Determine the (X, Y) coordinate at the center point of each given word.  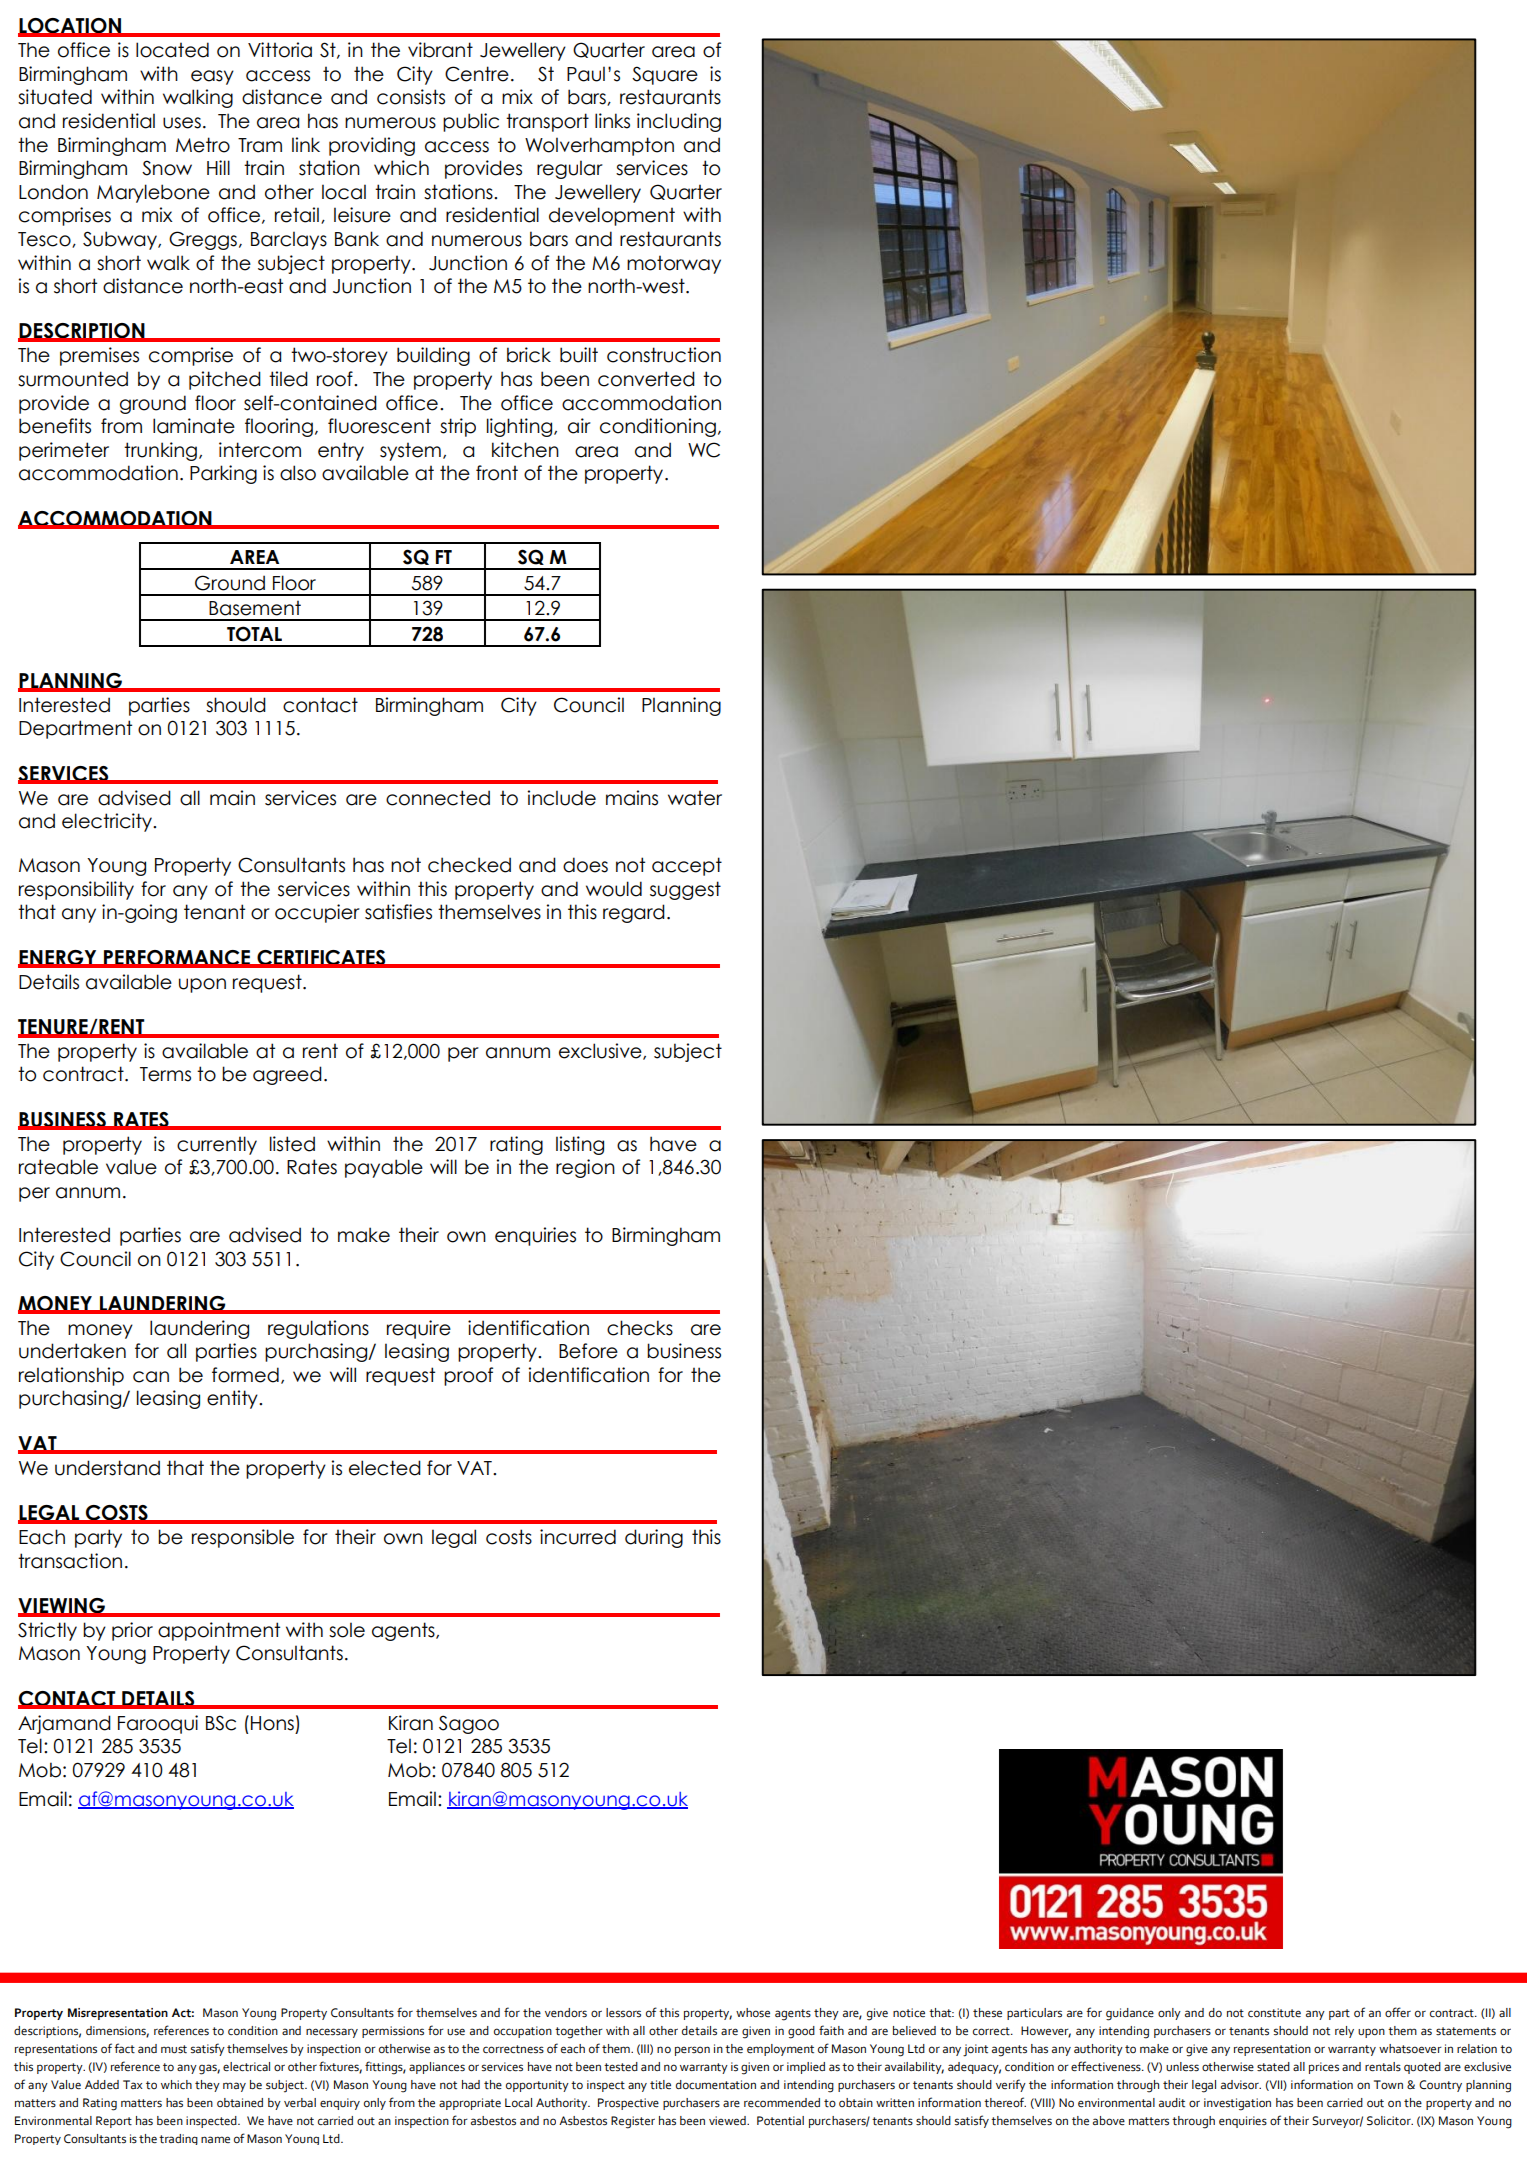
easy (212, 77)
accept (687, 866)
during (654, 1538)
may (234, 2087)
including (679, 122)
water (695, 798)
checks (640, 1328)
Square (665, 75)
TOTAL (254, 634)
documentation (716, 2085)
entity (233, 1399)
